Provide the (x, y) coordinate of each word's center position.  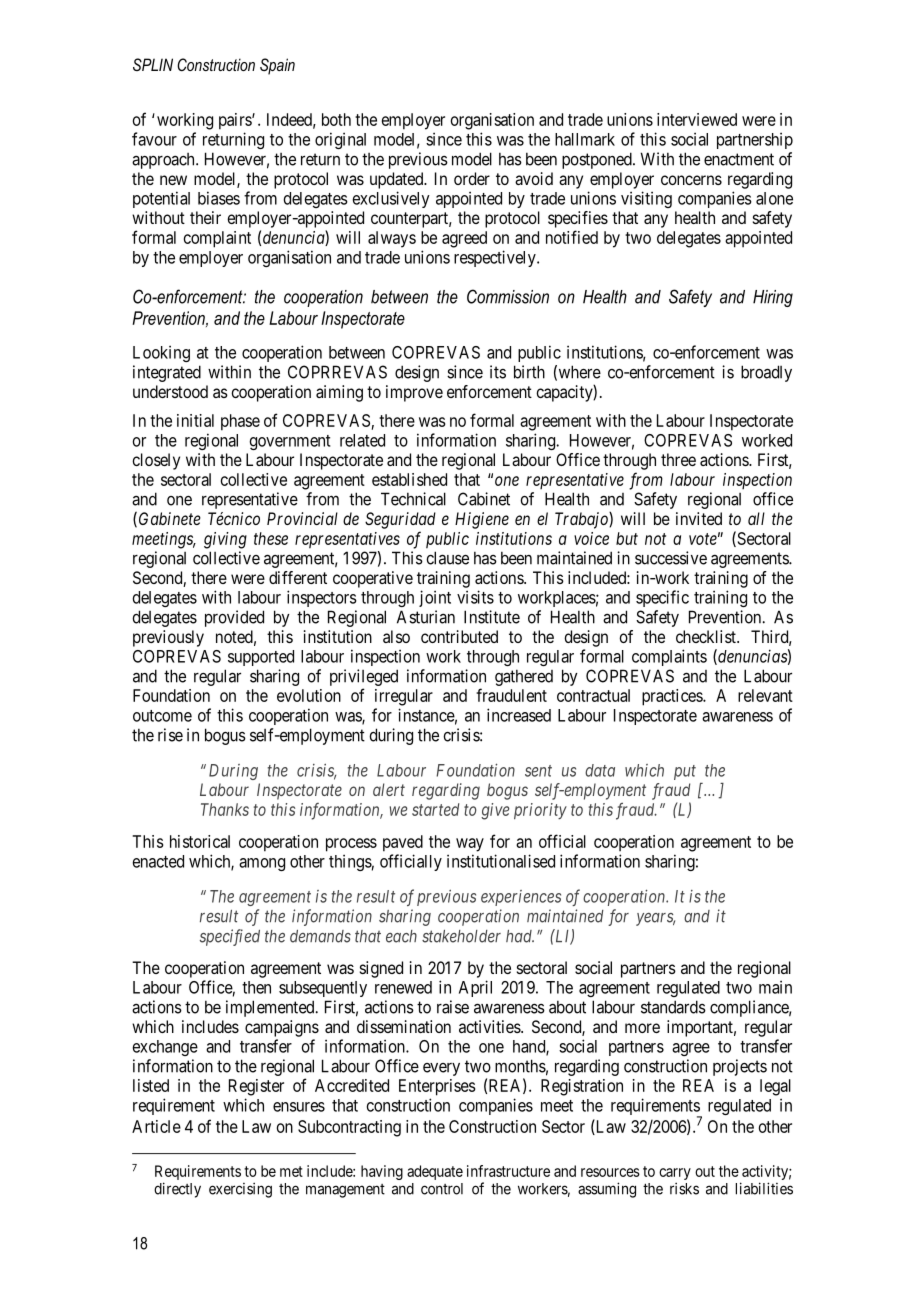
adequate (435, 1172)
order (472, 178)
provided (234, 618)
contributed (459, 636)
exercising (240, 1190)
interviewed (697, 119)
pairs (236, 121)
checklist (707, 636)
